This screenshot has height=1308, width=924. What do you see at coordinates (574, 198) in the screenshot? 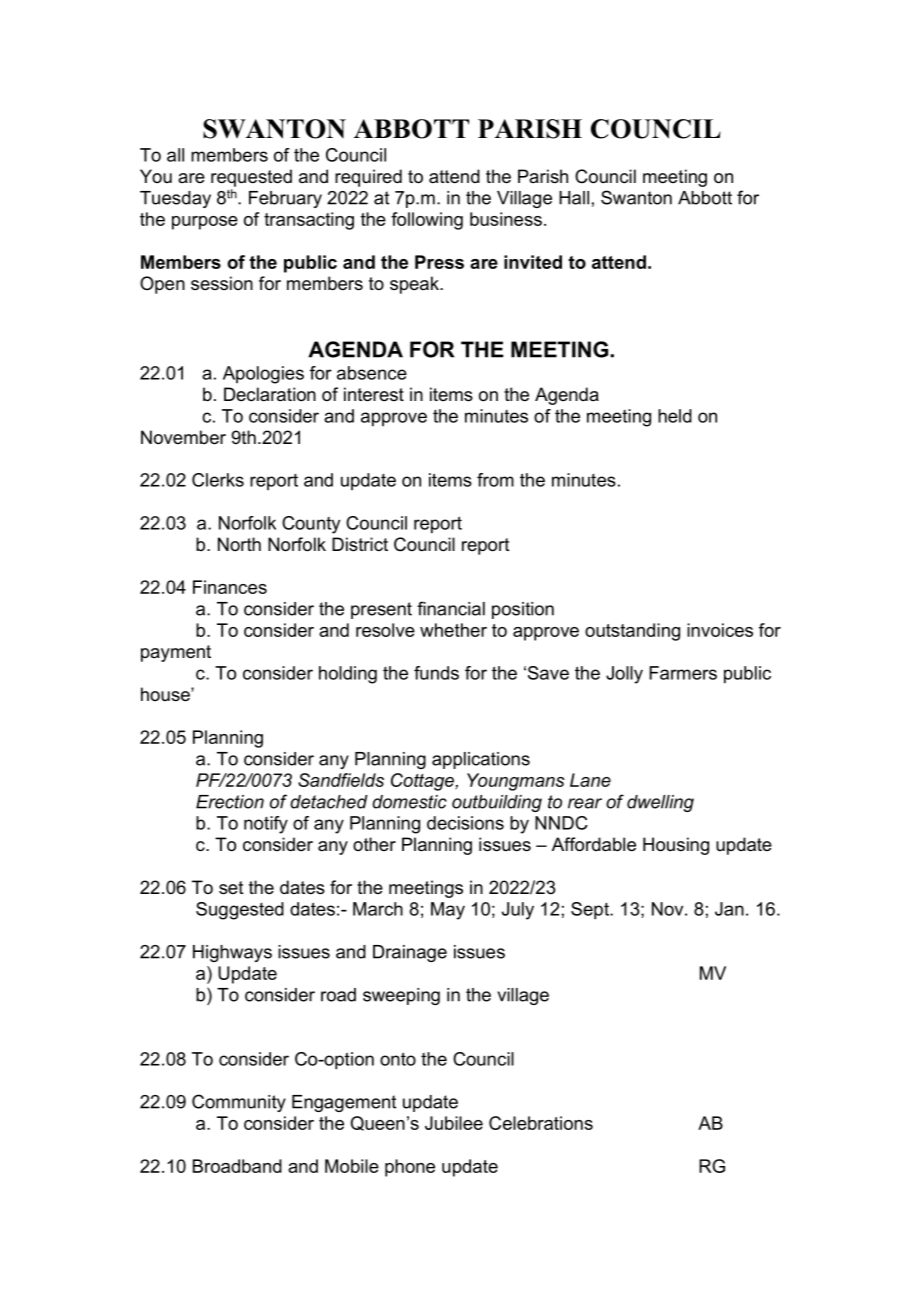
I see `Hall` at bounding box center [574, 198].
